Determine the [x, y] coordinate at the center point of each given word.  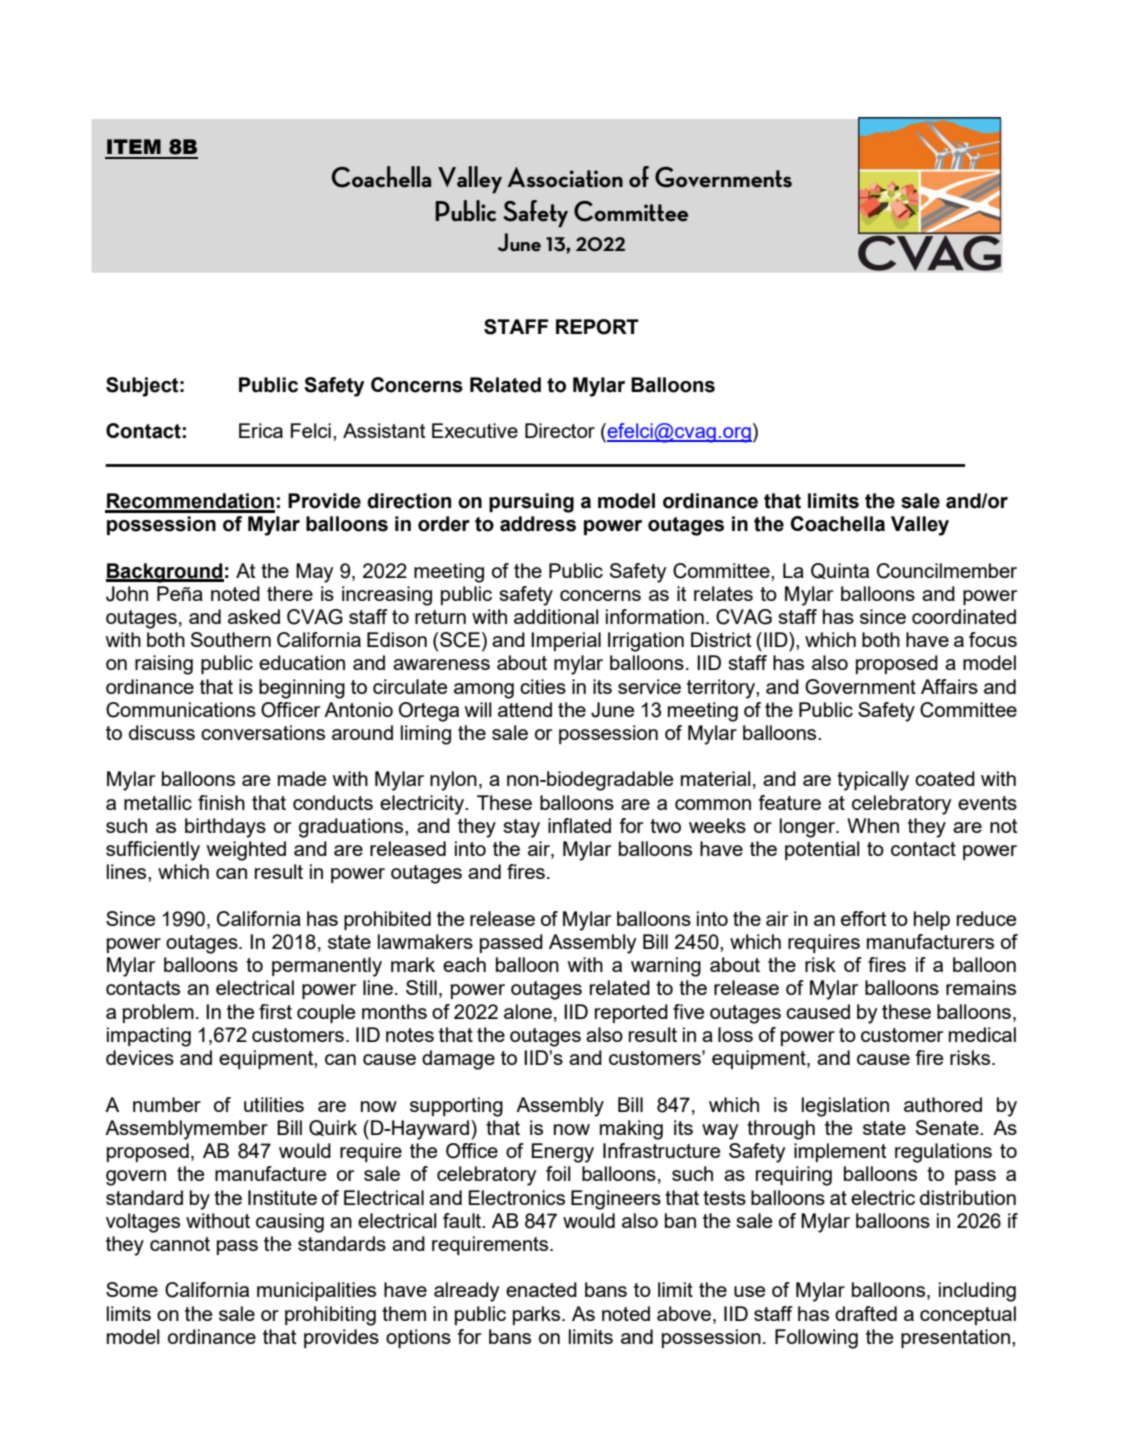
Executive [475, 430]
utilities [274, 1104]
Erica [261, 430]
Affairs [949, 686]
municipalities [316, 1291]
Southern [231, 639]
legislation [845, 1107]
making [631, 1130]
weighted [246, 851]
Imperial [566, 641]
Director [560, 430]
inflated [579, 825]
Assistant [384, 430]
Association [565, 177]
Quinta [840, 571]
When [873, 825]
